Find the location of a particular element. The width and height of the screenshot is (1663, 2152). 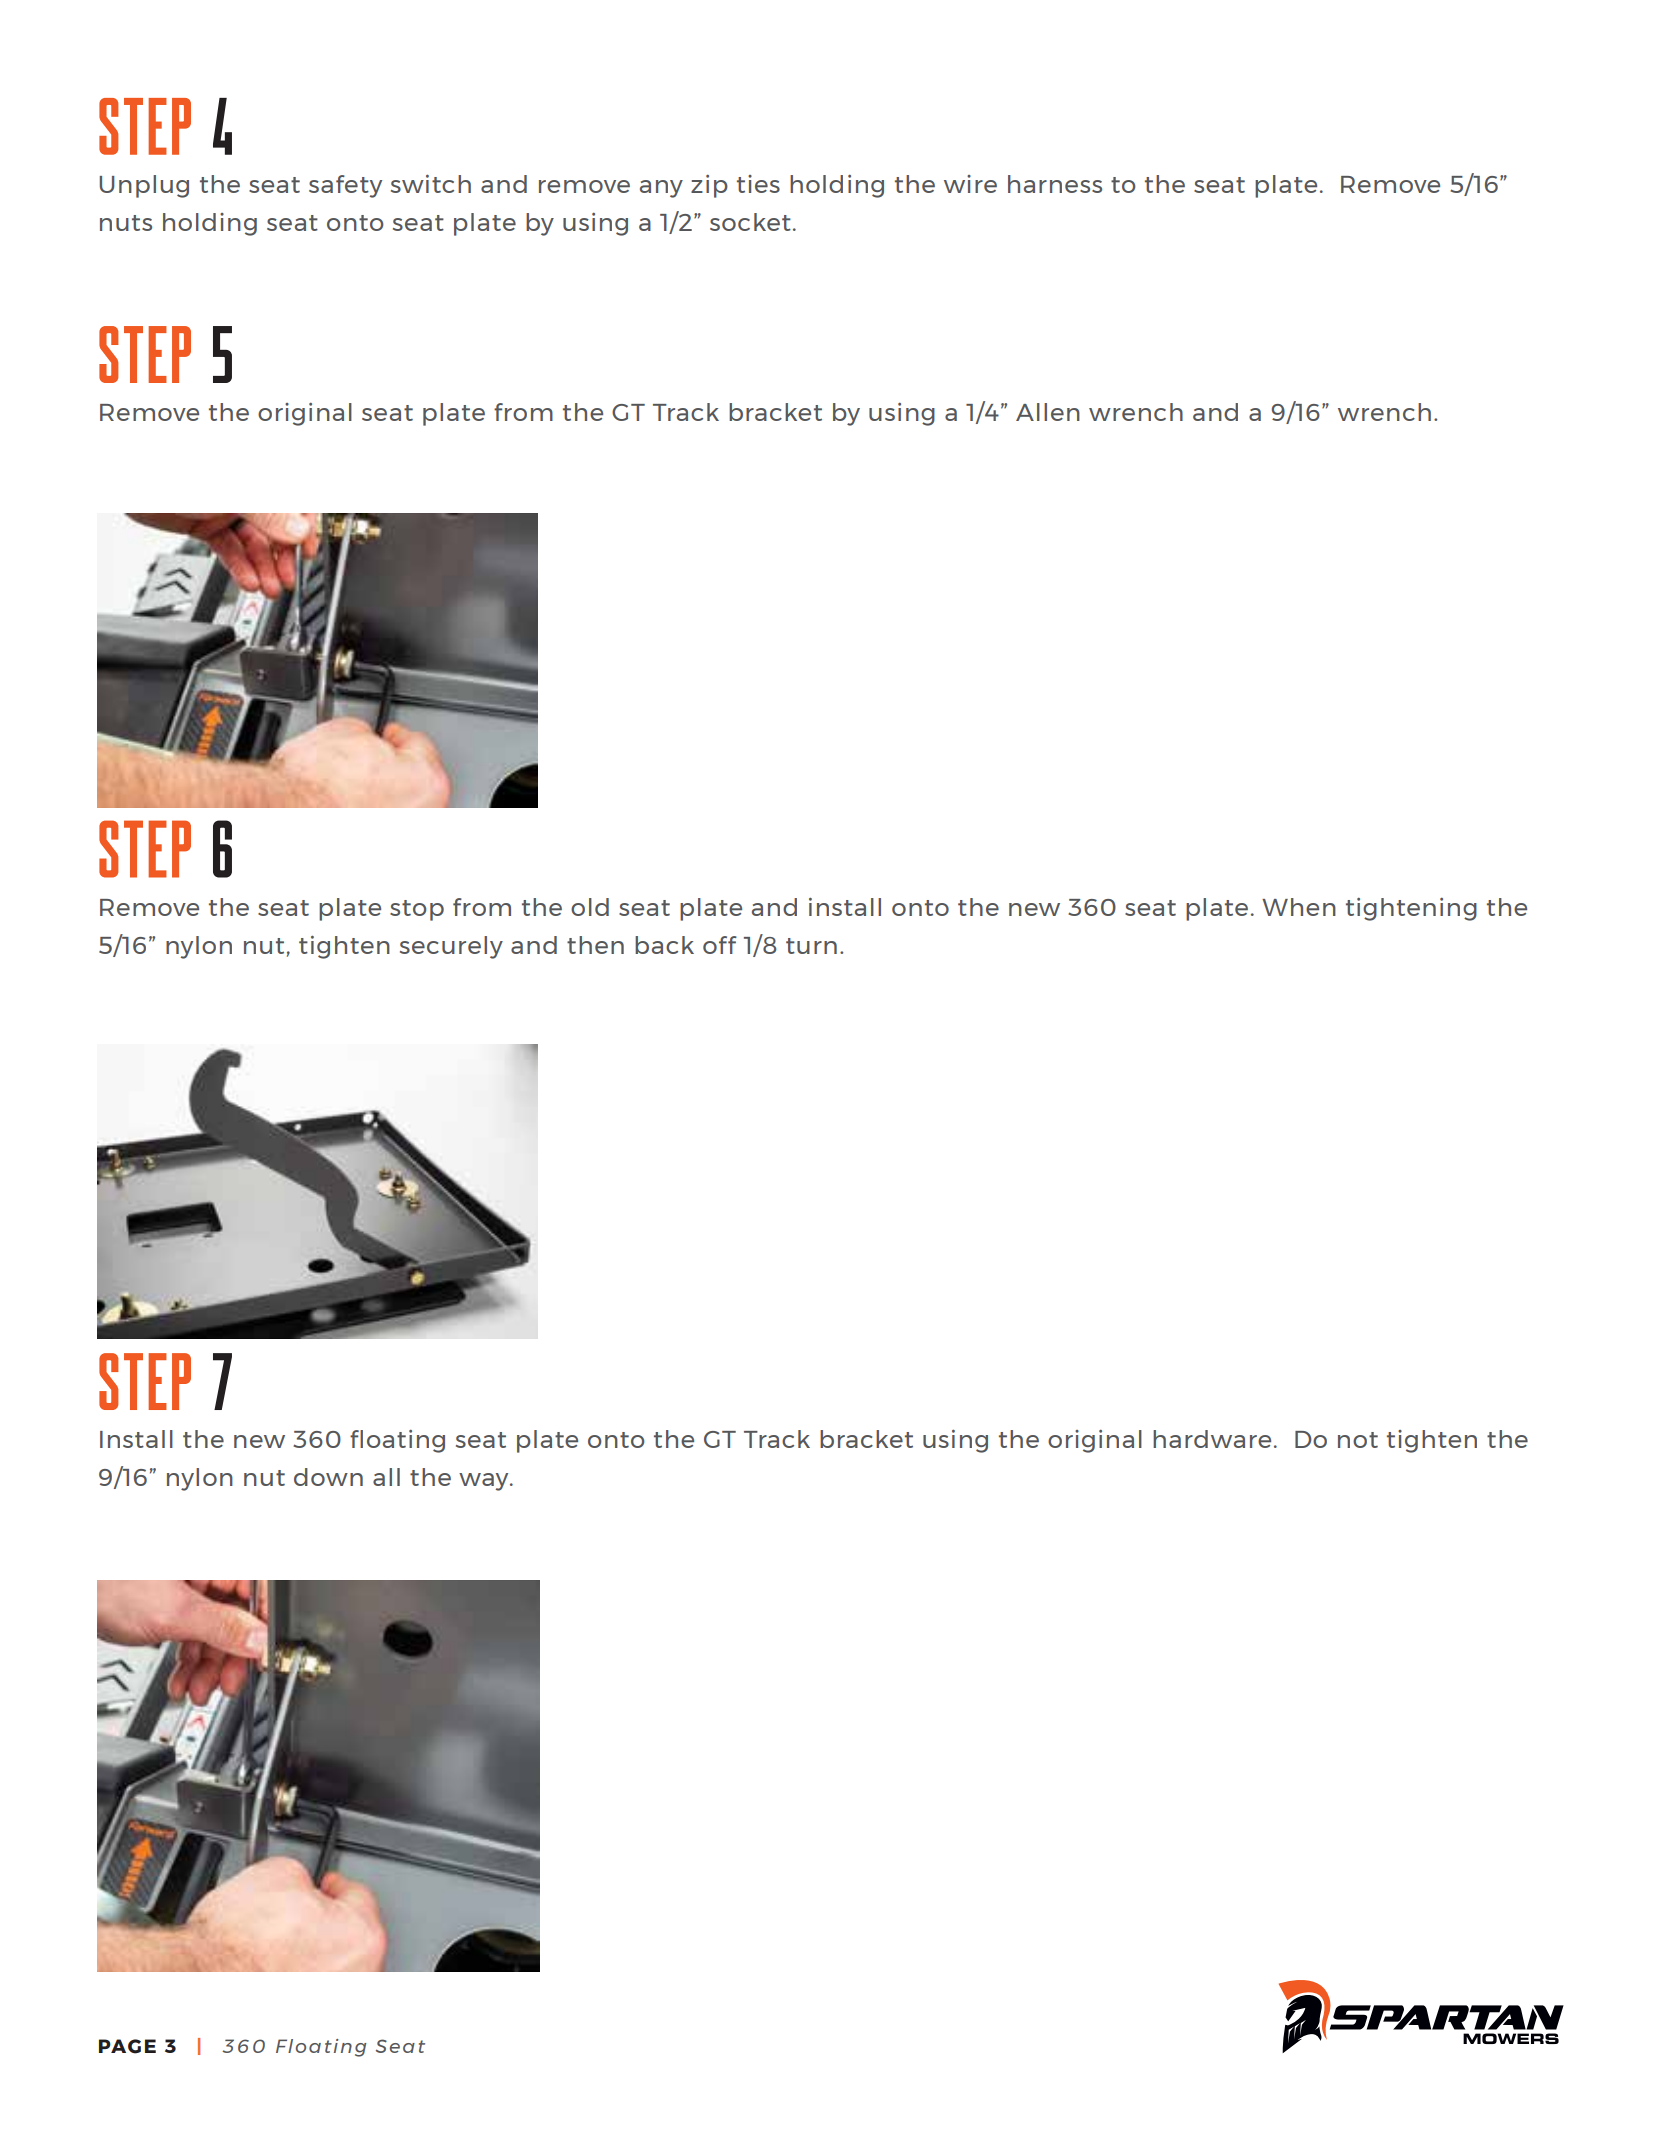

way is located at coordinates (485, 1482).
